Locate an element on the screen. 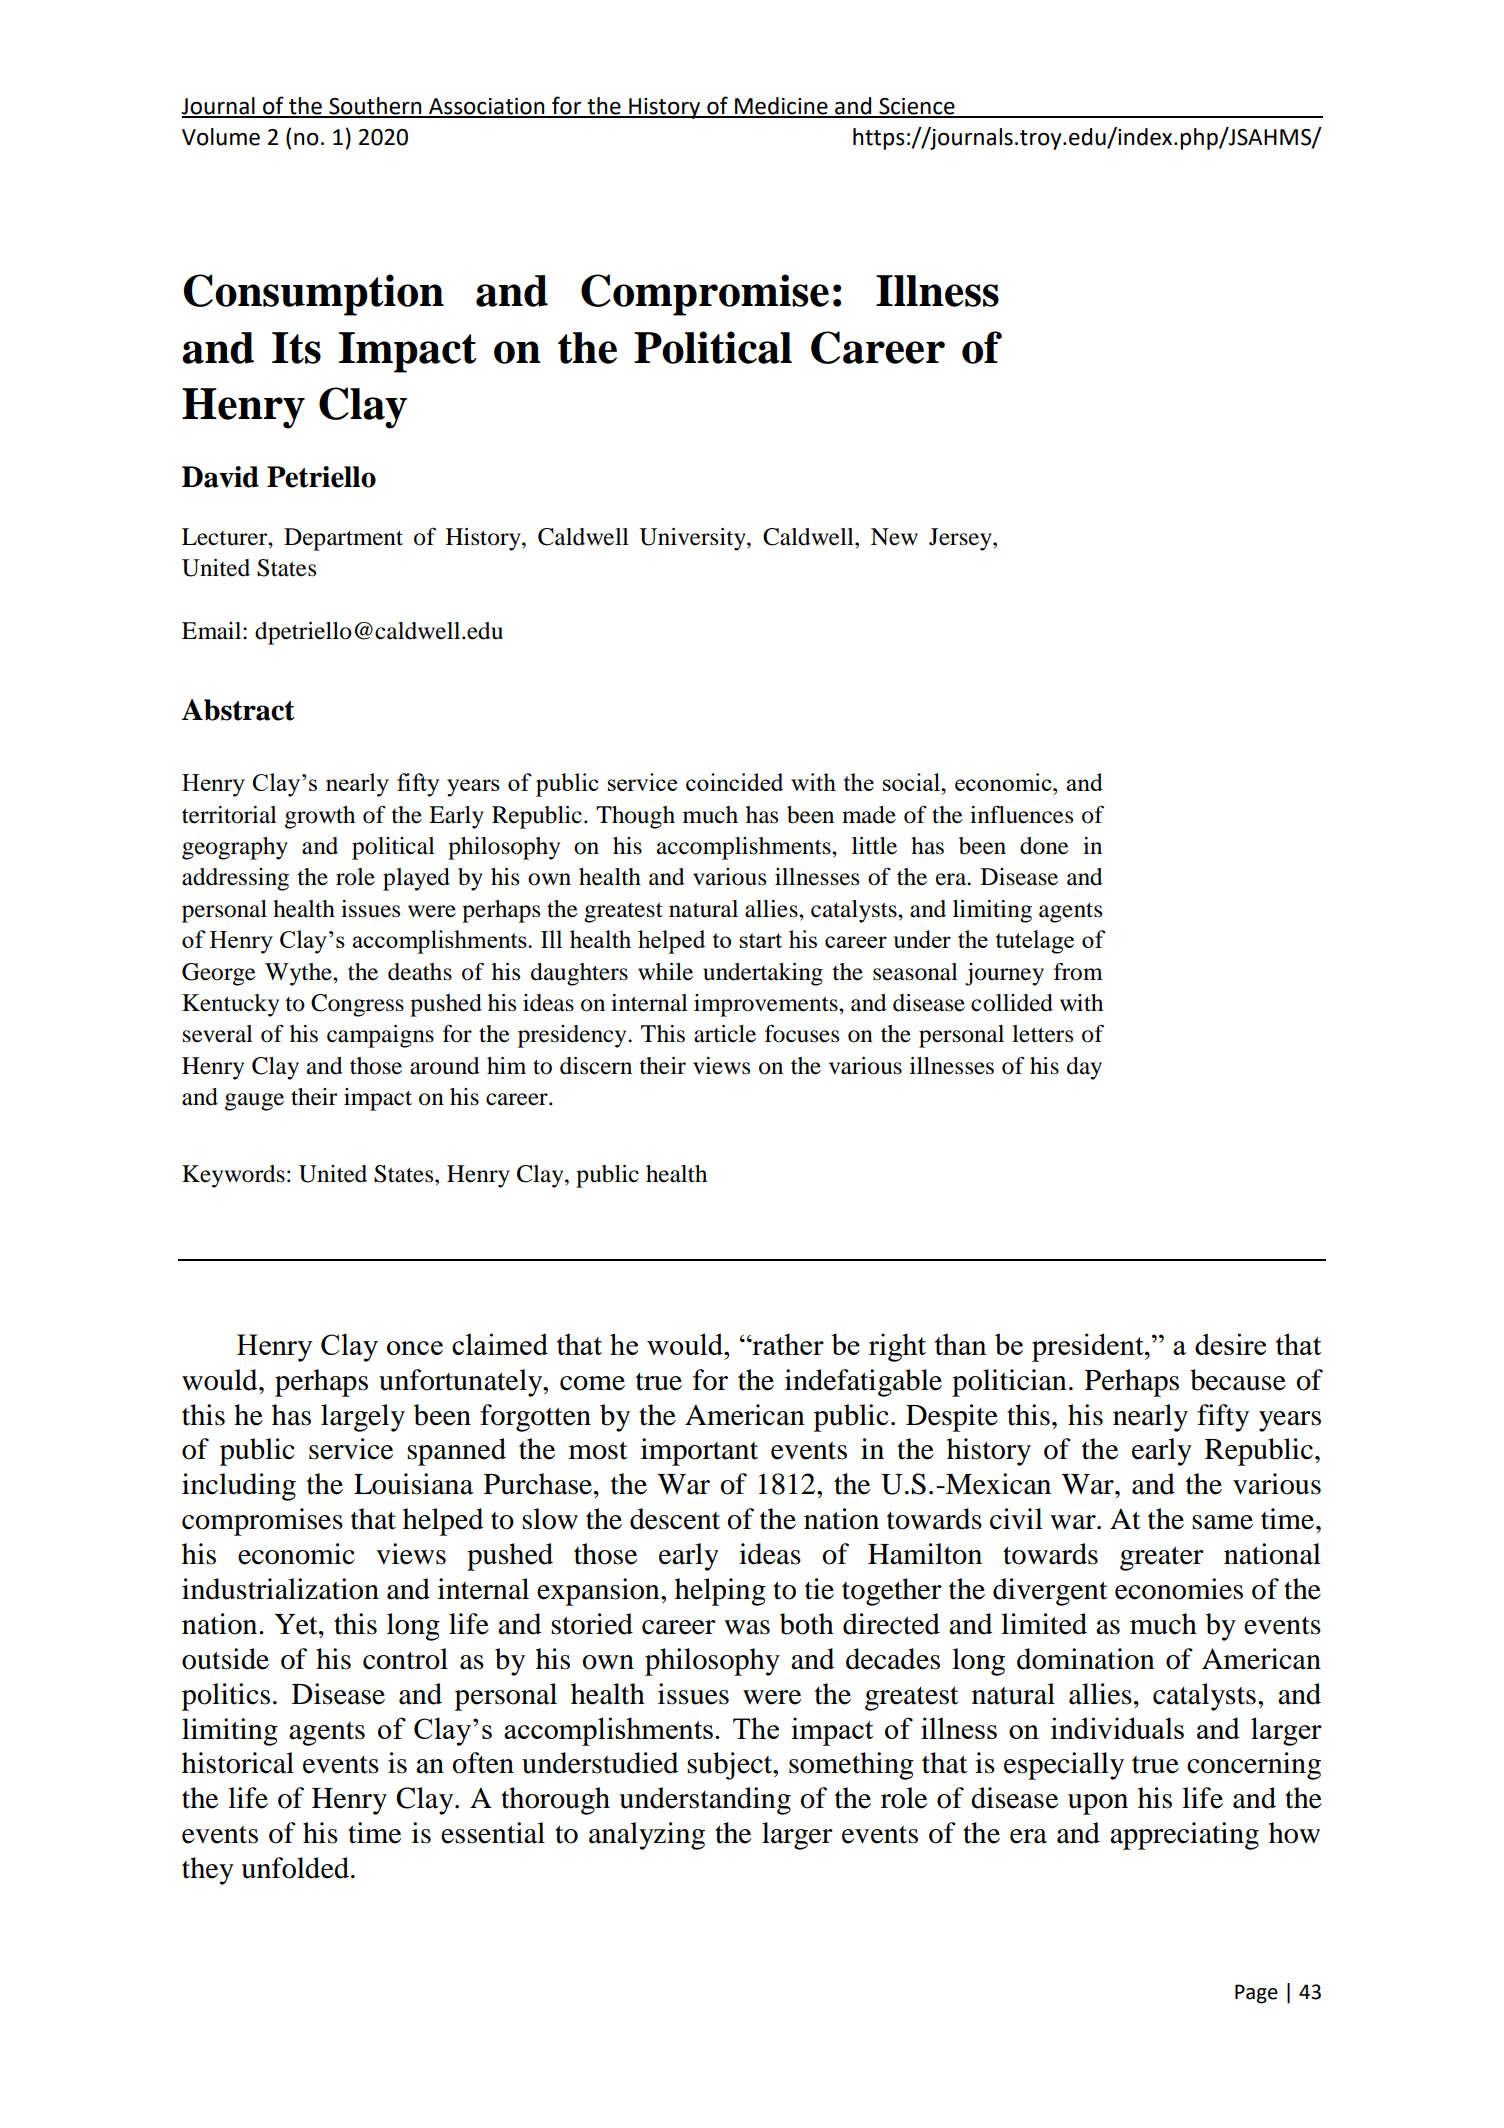 The height and width of the screenshot is (2128, 1504). largely is located at coordinates (363, 1418).
